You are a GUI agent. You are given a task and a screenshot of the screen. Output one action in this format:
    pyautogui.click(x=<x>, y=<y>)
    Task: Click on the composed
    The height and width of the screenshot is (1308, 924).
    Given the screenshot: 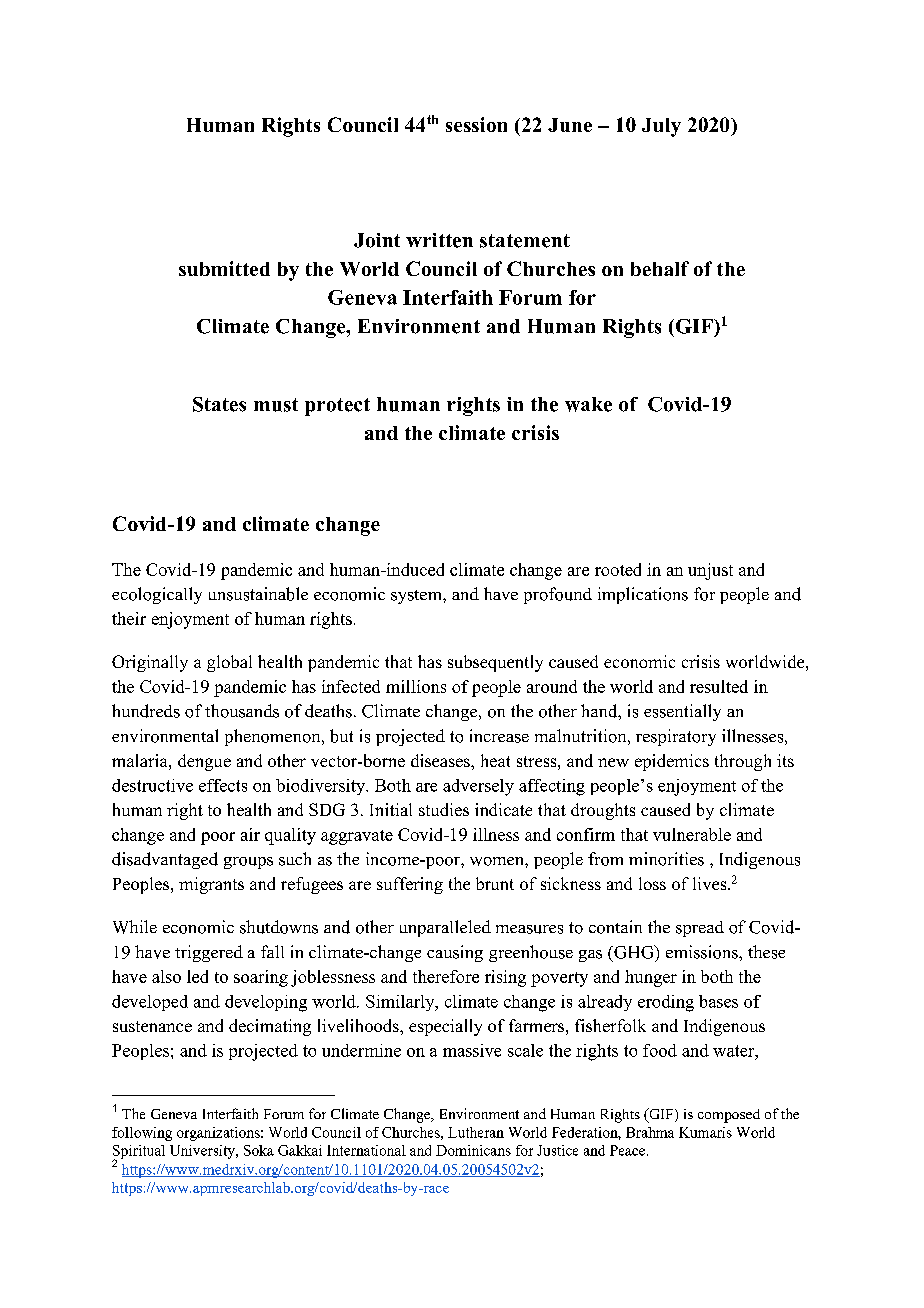 What is the action you would take?
    pyautogui.click(x=729, y=1116)
